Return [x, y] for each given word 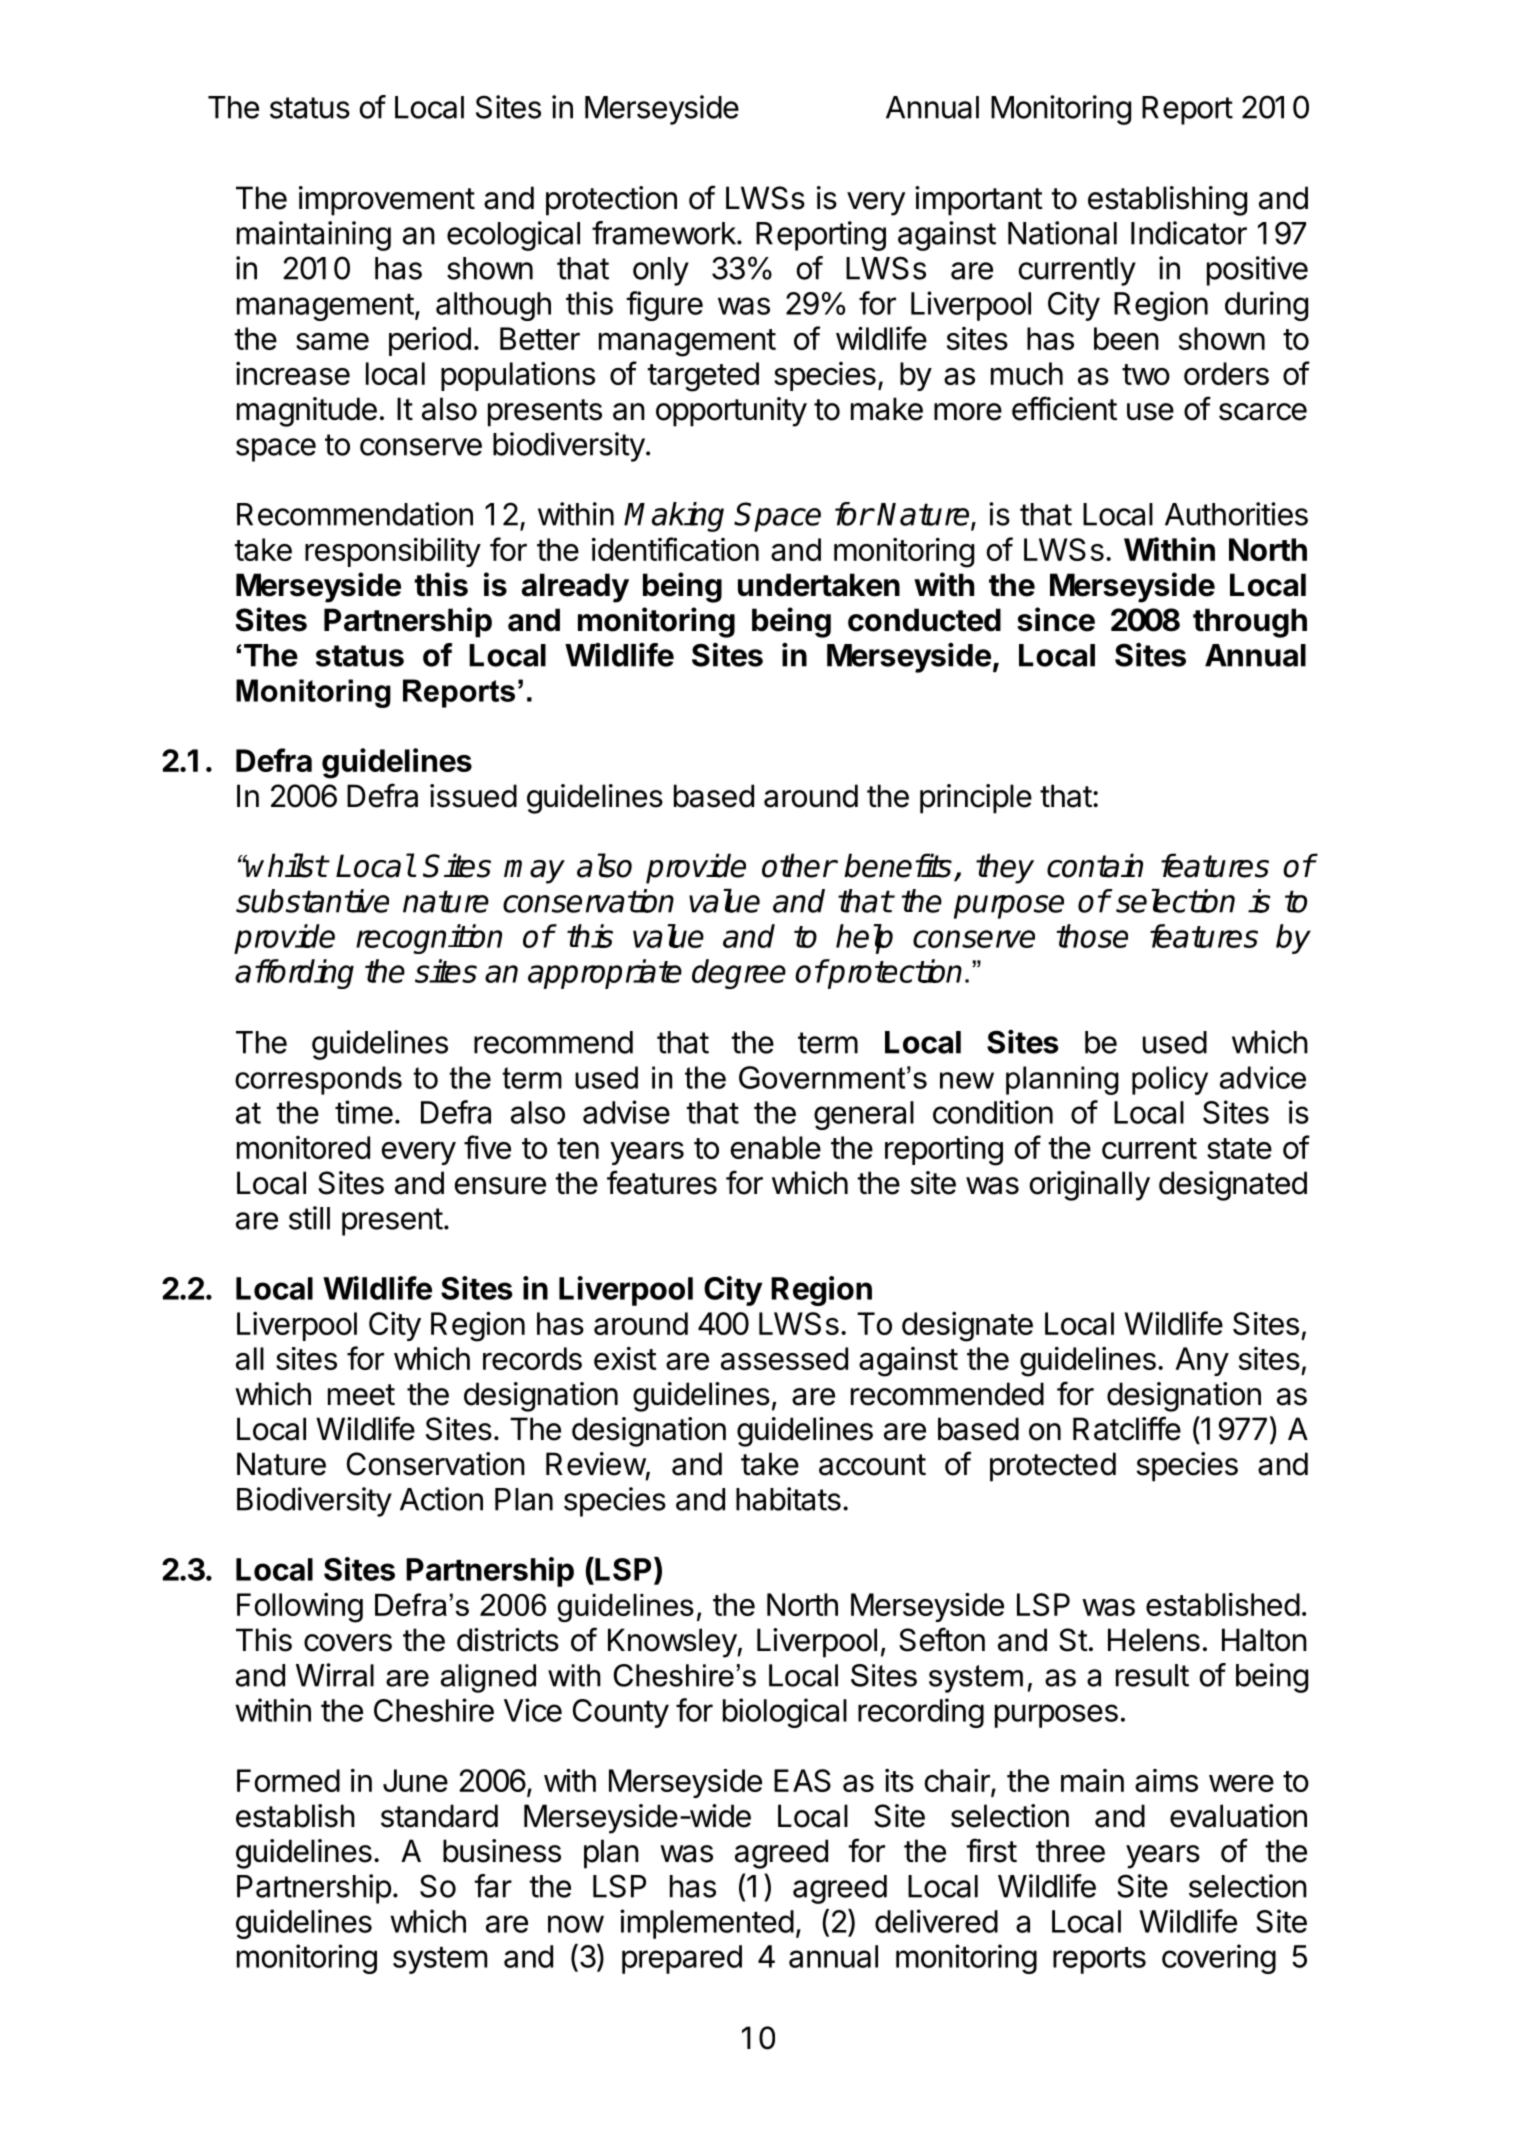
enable [776, 1147]
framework [665, 233]
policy [1170, 1080]
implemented [707, 1924]
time [364, 1112]
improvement [387, 201]
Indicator [1189, 233]
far [493, 1886]
